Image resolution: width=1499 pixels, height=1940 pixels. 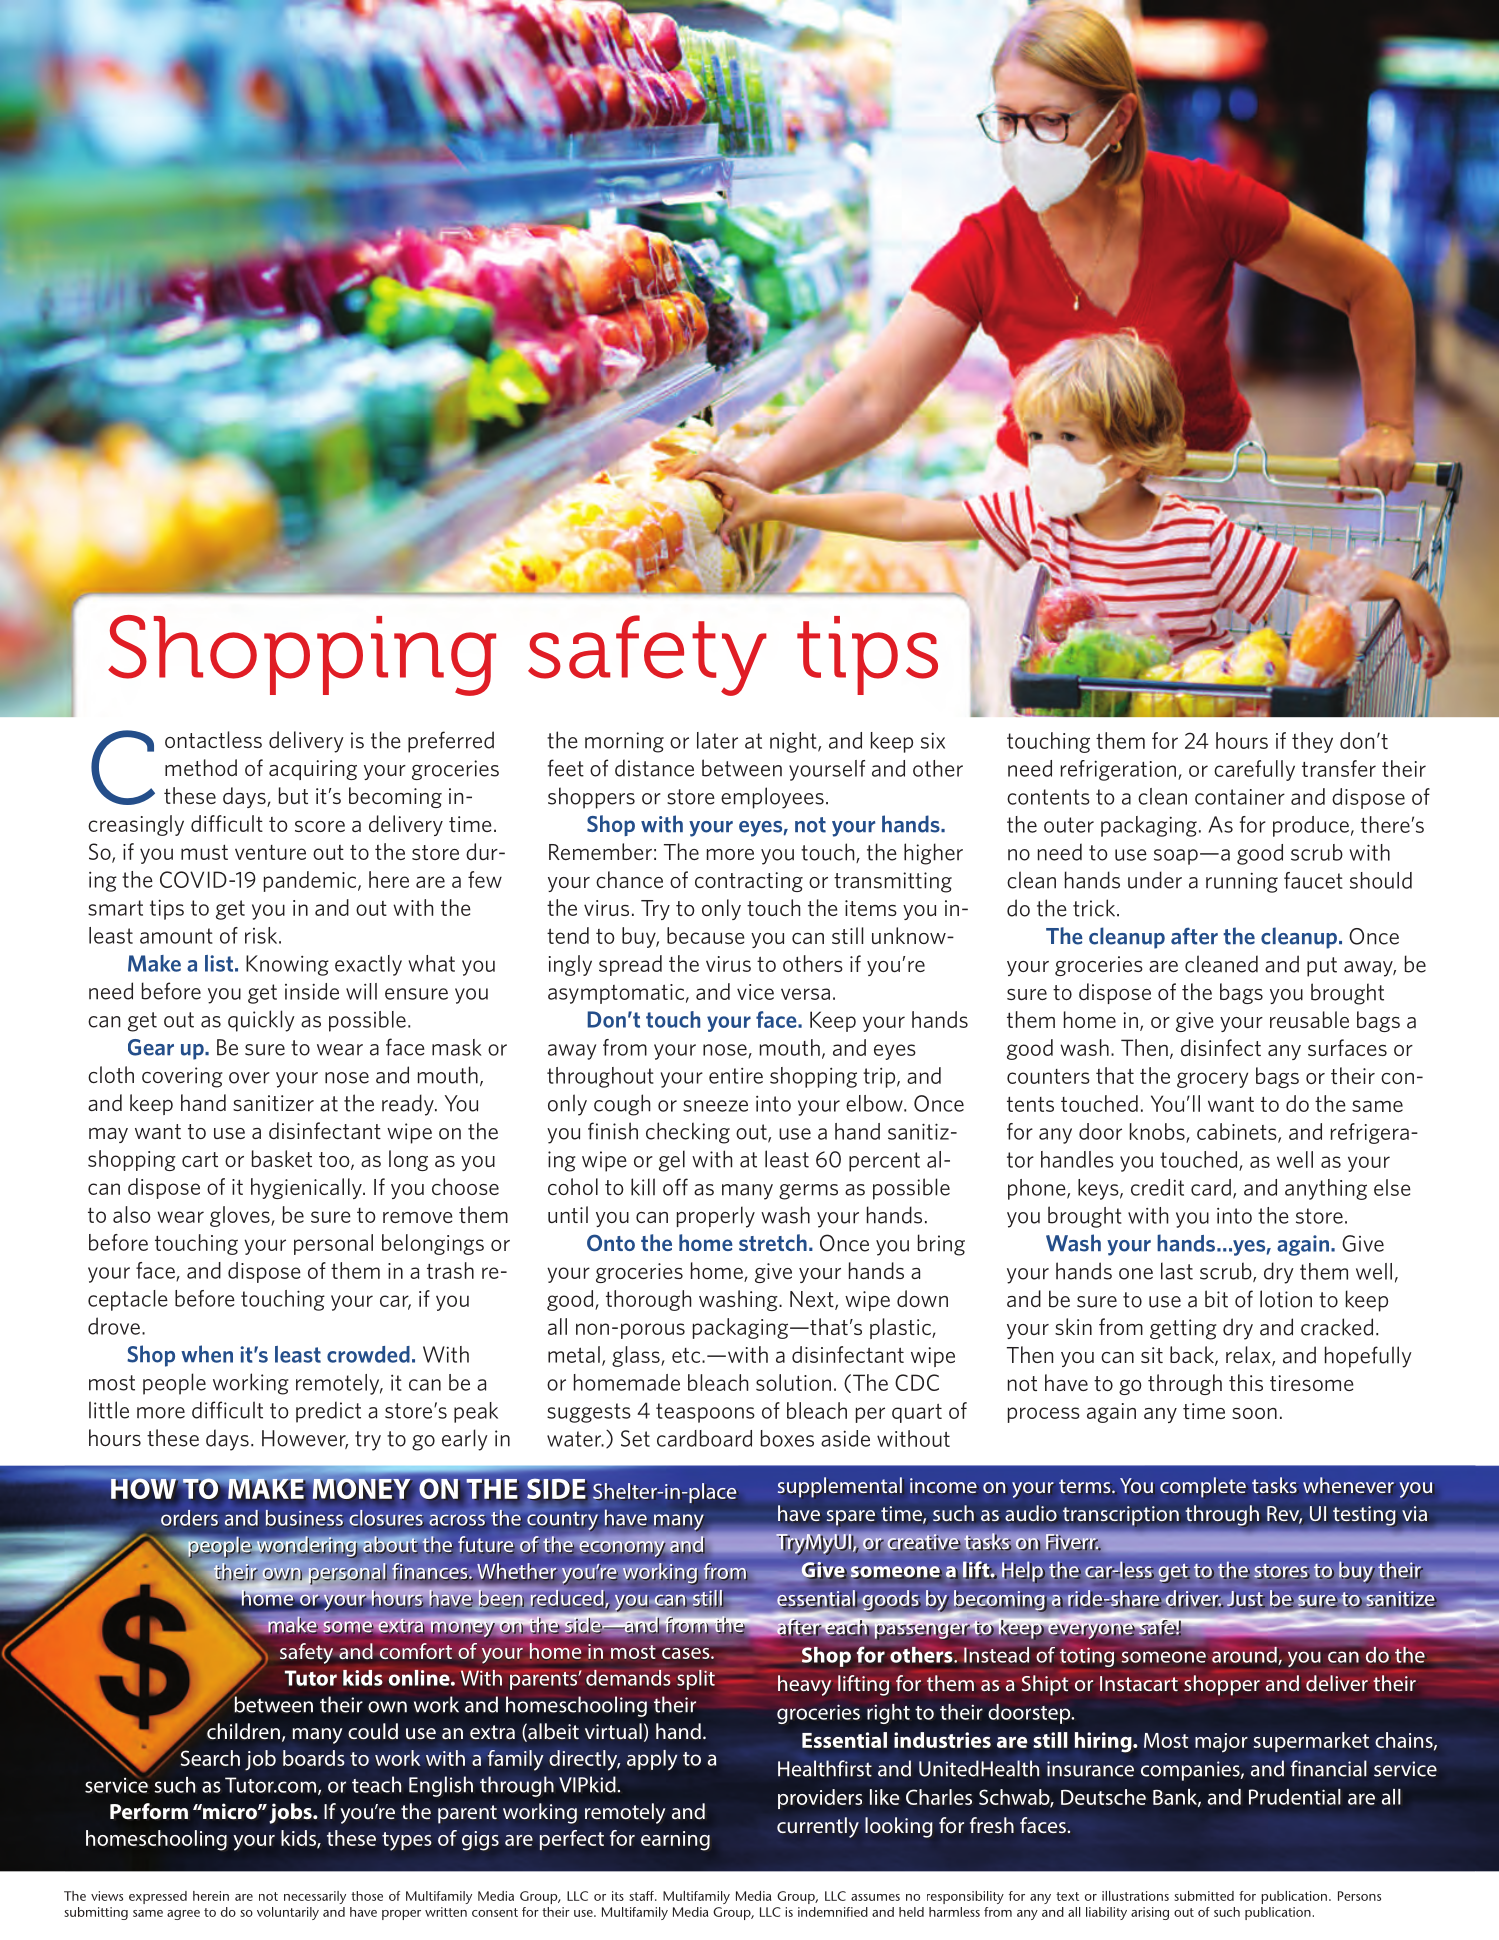 What do you see at coordinates (787, 1438) in the document?
I see `boxes` at bounding box center [787, 1438].
